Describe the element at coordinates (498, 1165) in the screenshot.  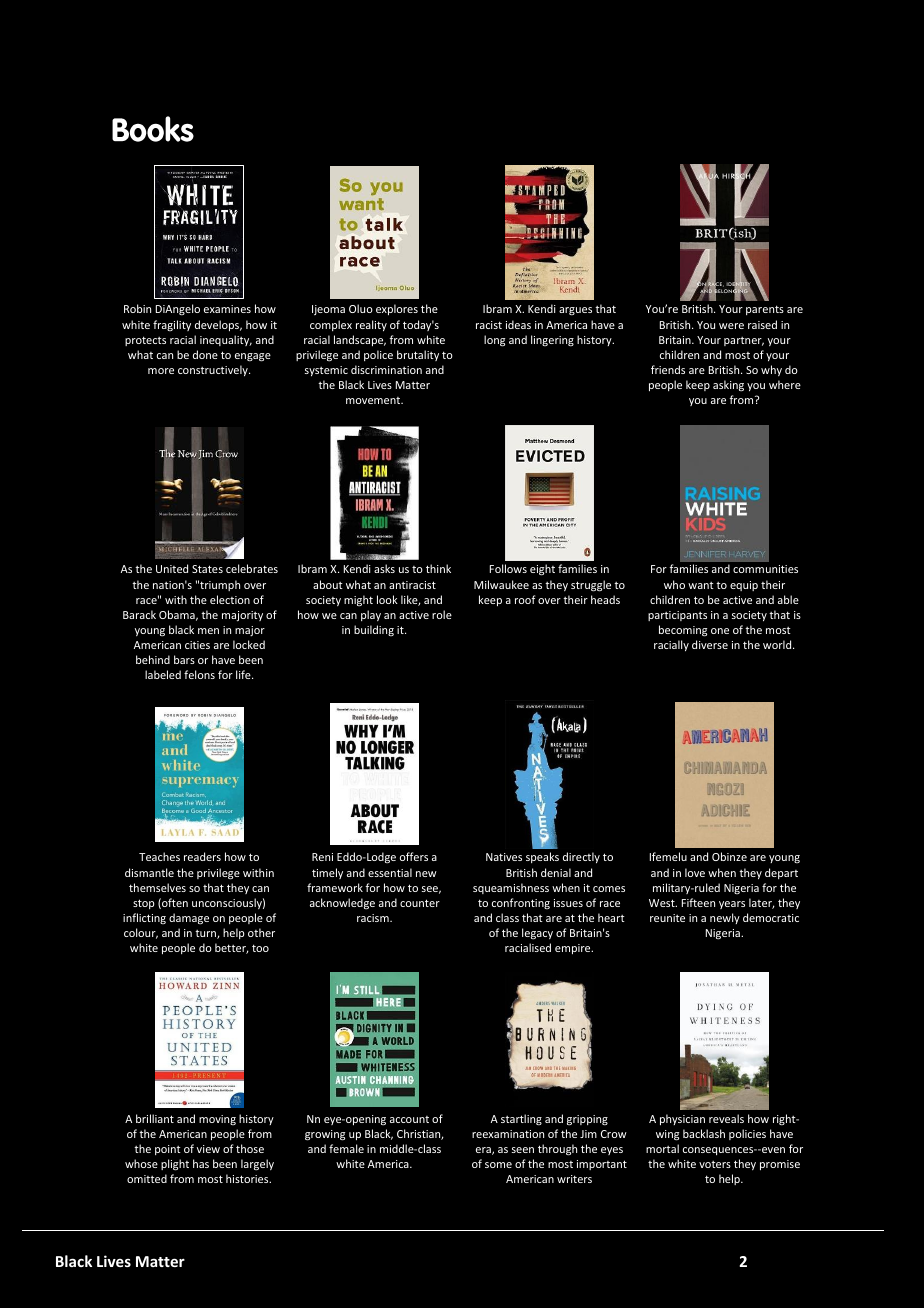
I see `some` at that location.
